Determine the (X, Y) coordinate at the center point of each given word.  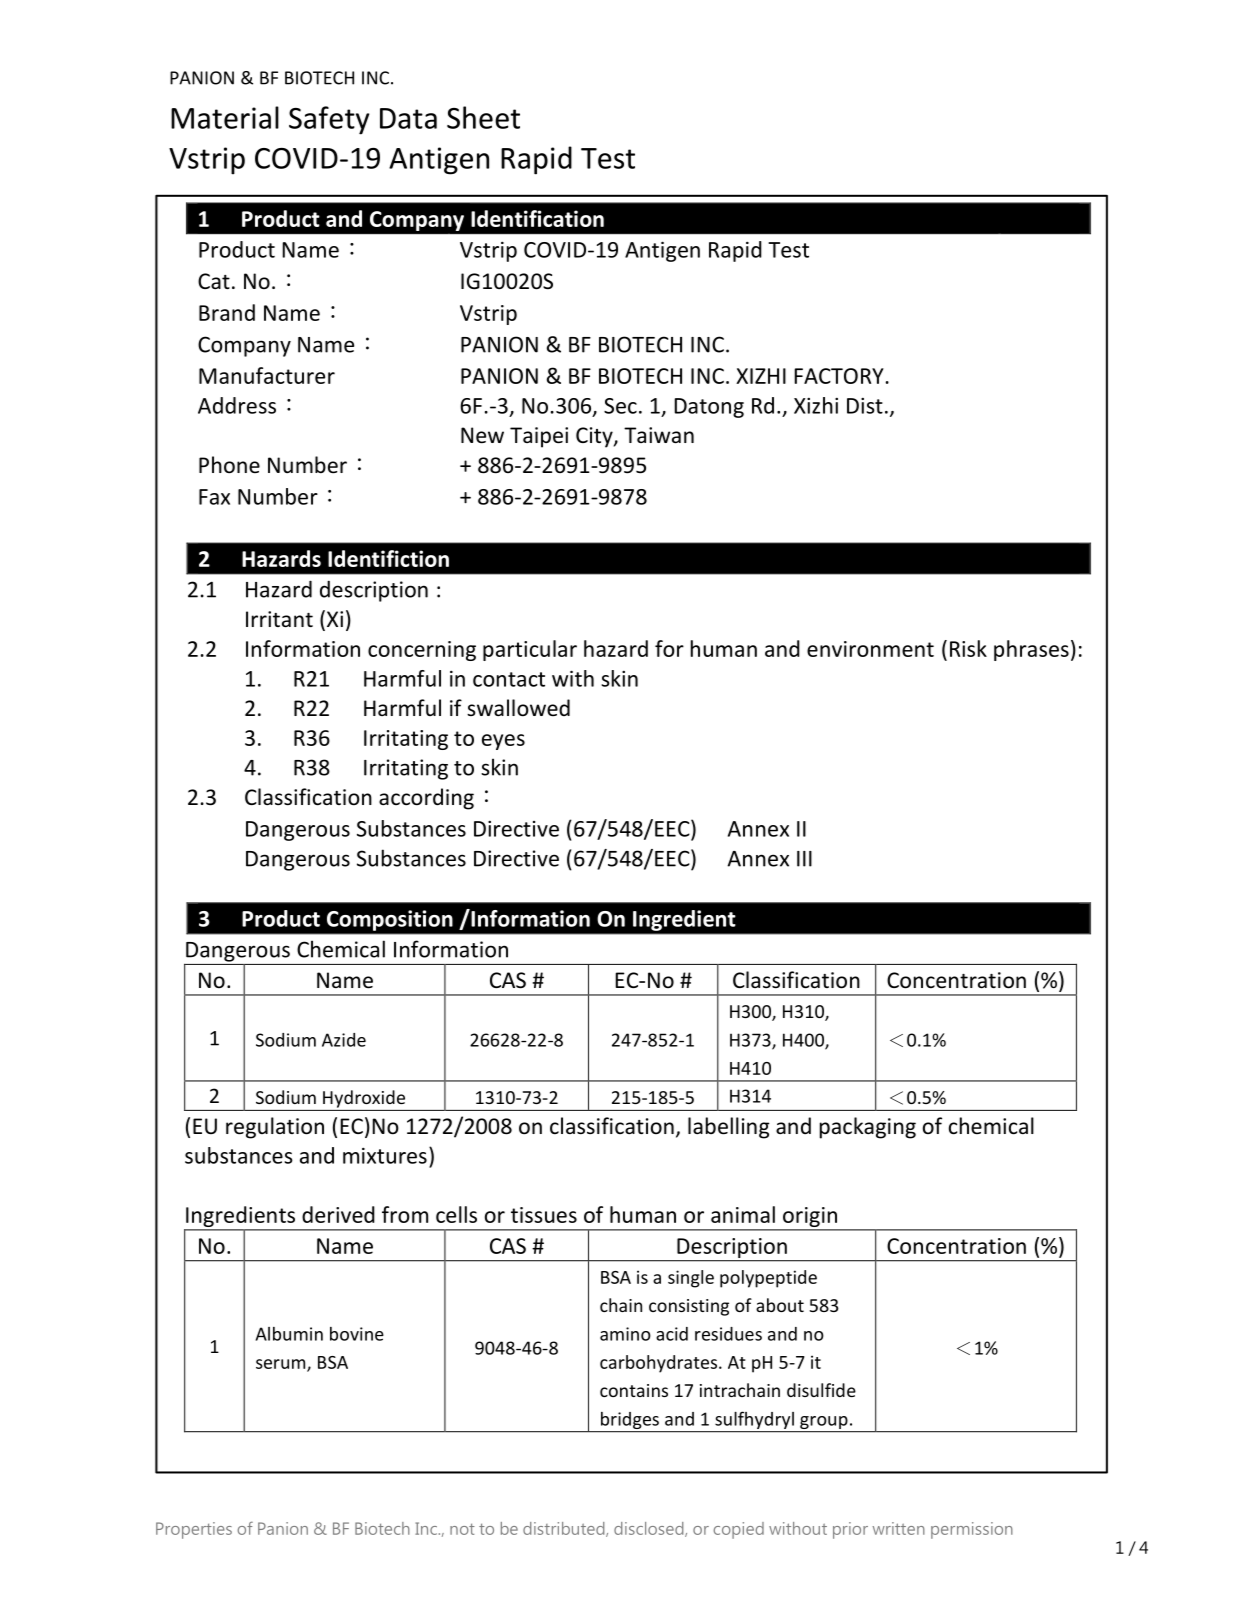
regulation (275, 1128)
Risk (968, 648)
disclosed (650, 1529)
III (804, 859)
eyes (503, 742)
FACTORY (839, 376)
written (899, 1528)
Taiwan (659, 435)
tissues (544, 1215)
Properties (194, 1530)
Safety (329, 120)
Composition (390, 920)
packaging (868, 1128)
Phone (229, 465)
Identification (537, 218)
